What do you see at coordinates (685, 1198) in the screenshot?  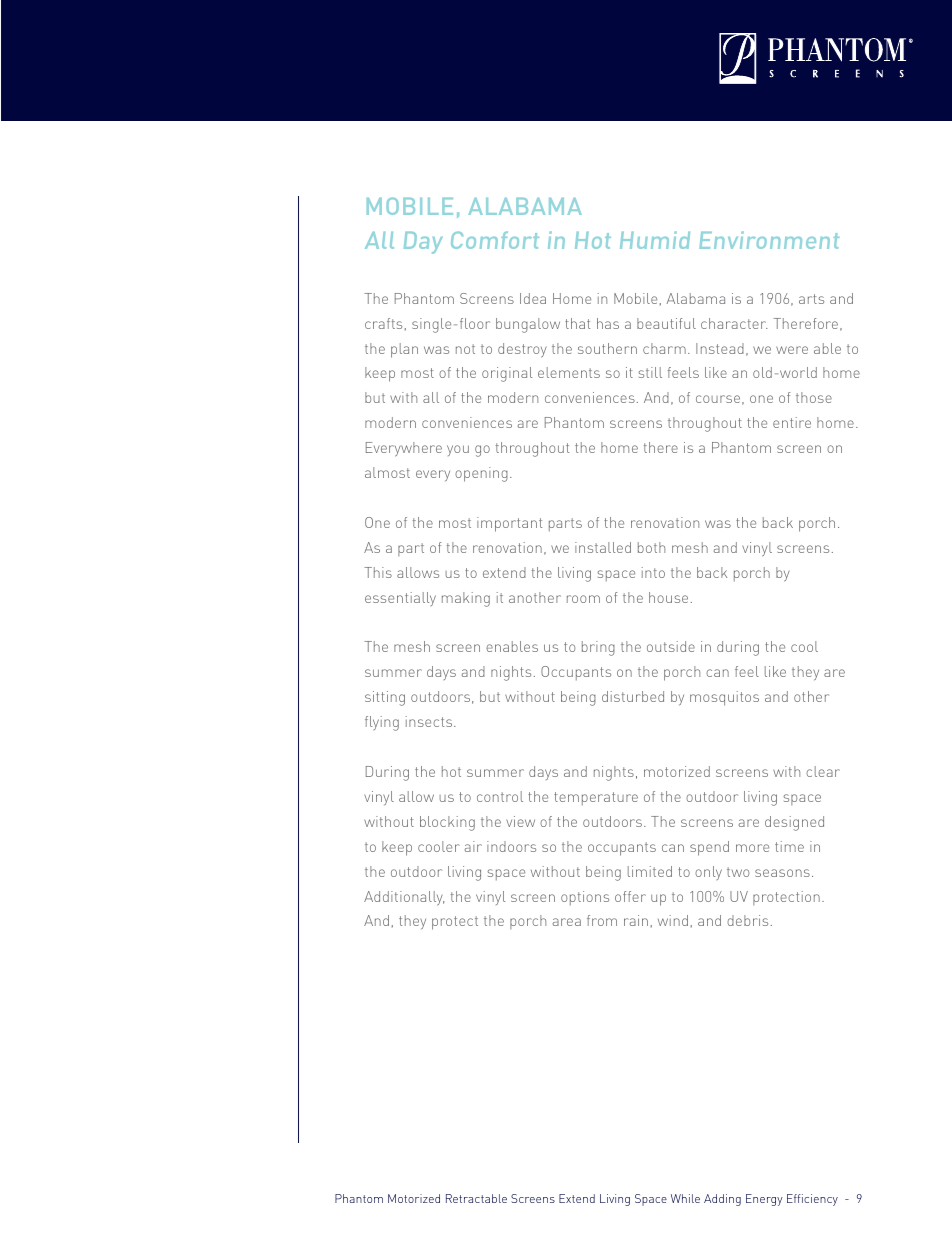 I see `While` at bounding box center [685, 1198].
